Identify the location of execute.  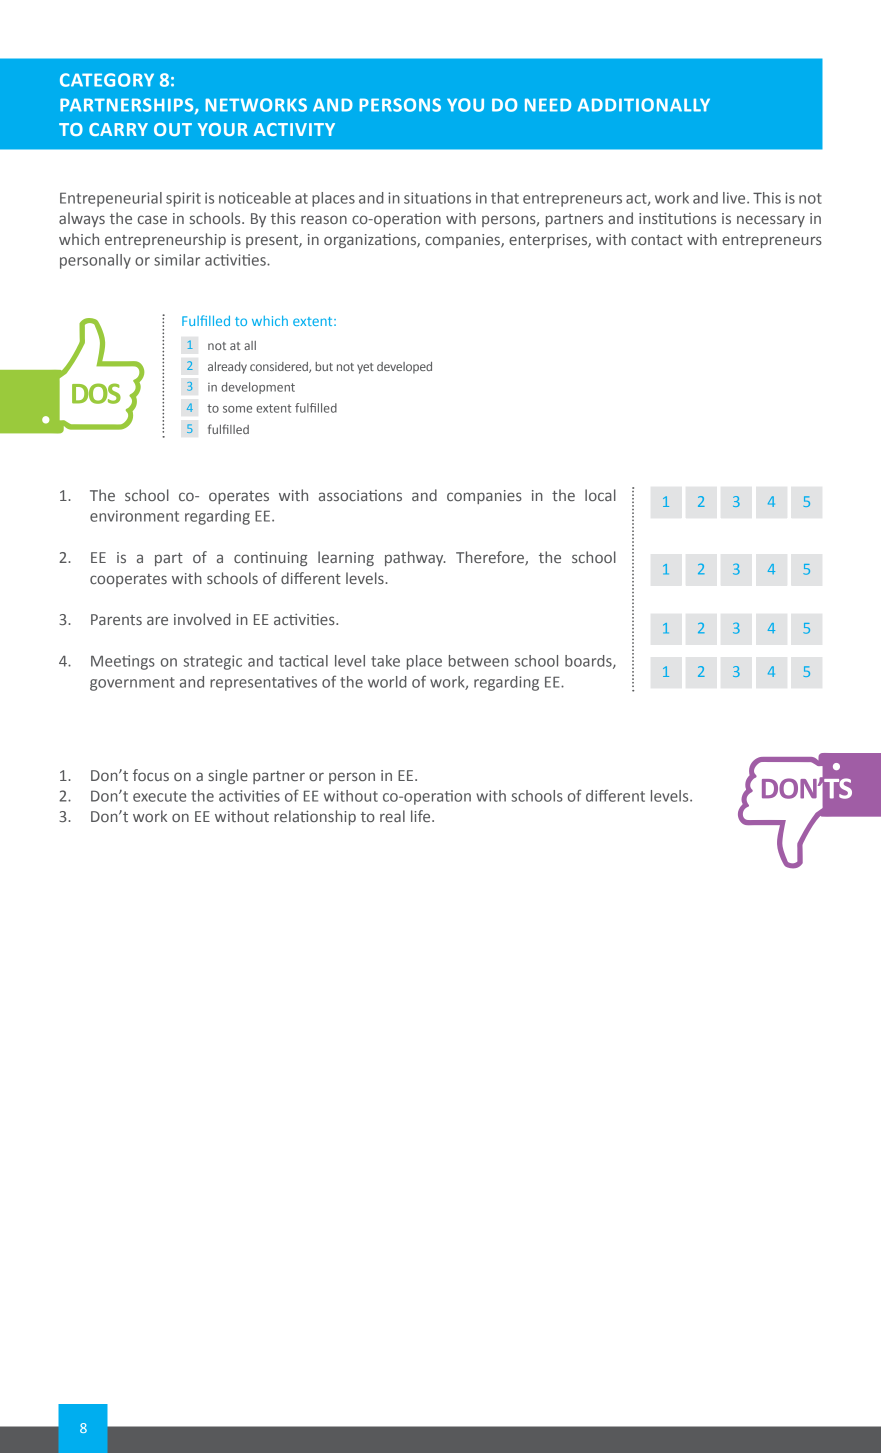
(159, 796).
